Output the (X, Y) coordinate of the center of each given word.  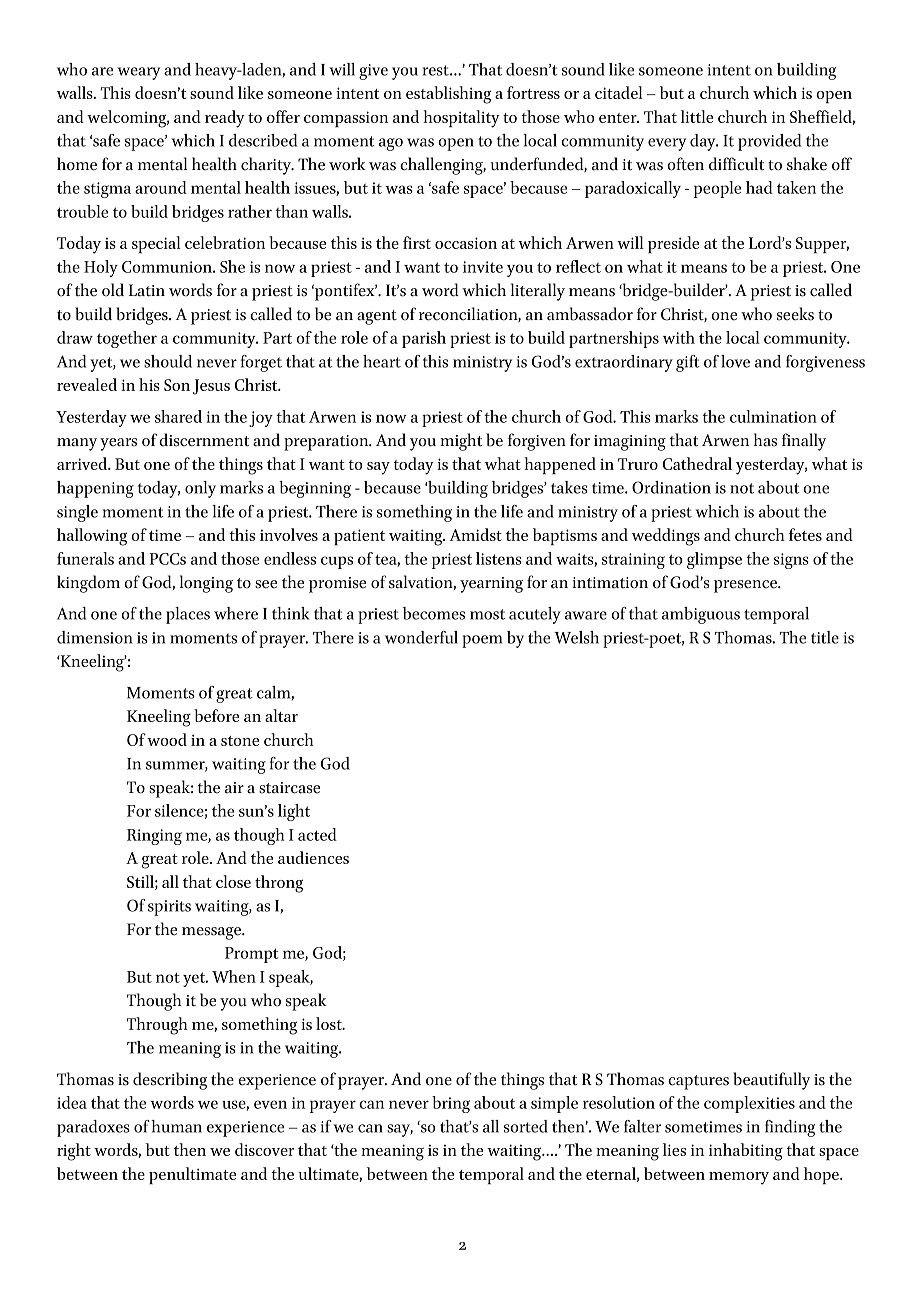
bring (451, 1104)
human (176, 1126)
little (697, 116)
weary (138, 73)
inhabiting (746, 1152)
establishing (448, 95)
